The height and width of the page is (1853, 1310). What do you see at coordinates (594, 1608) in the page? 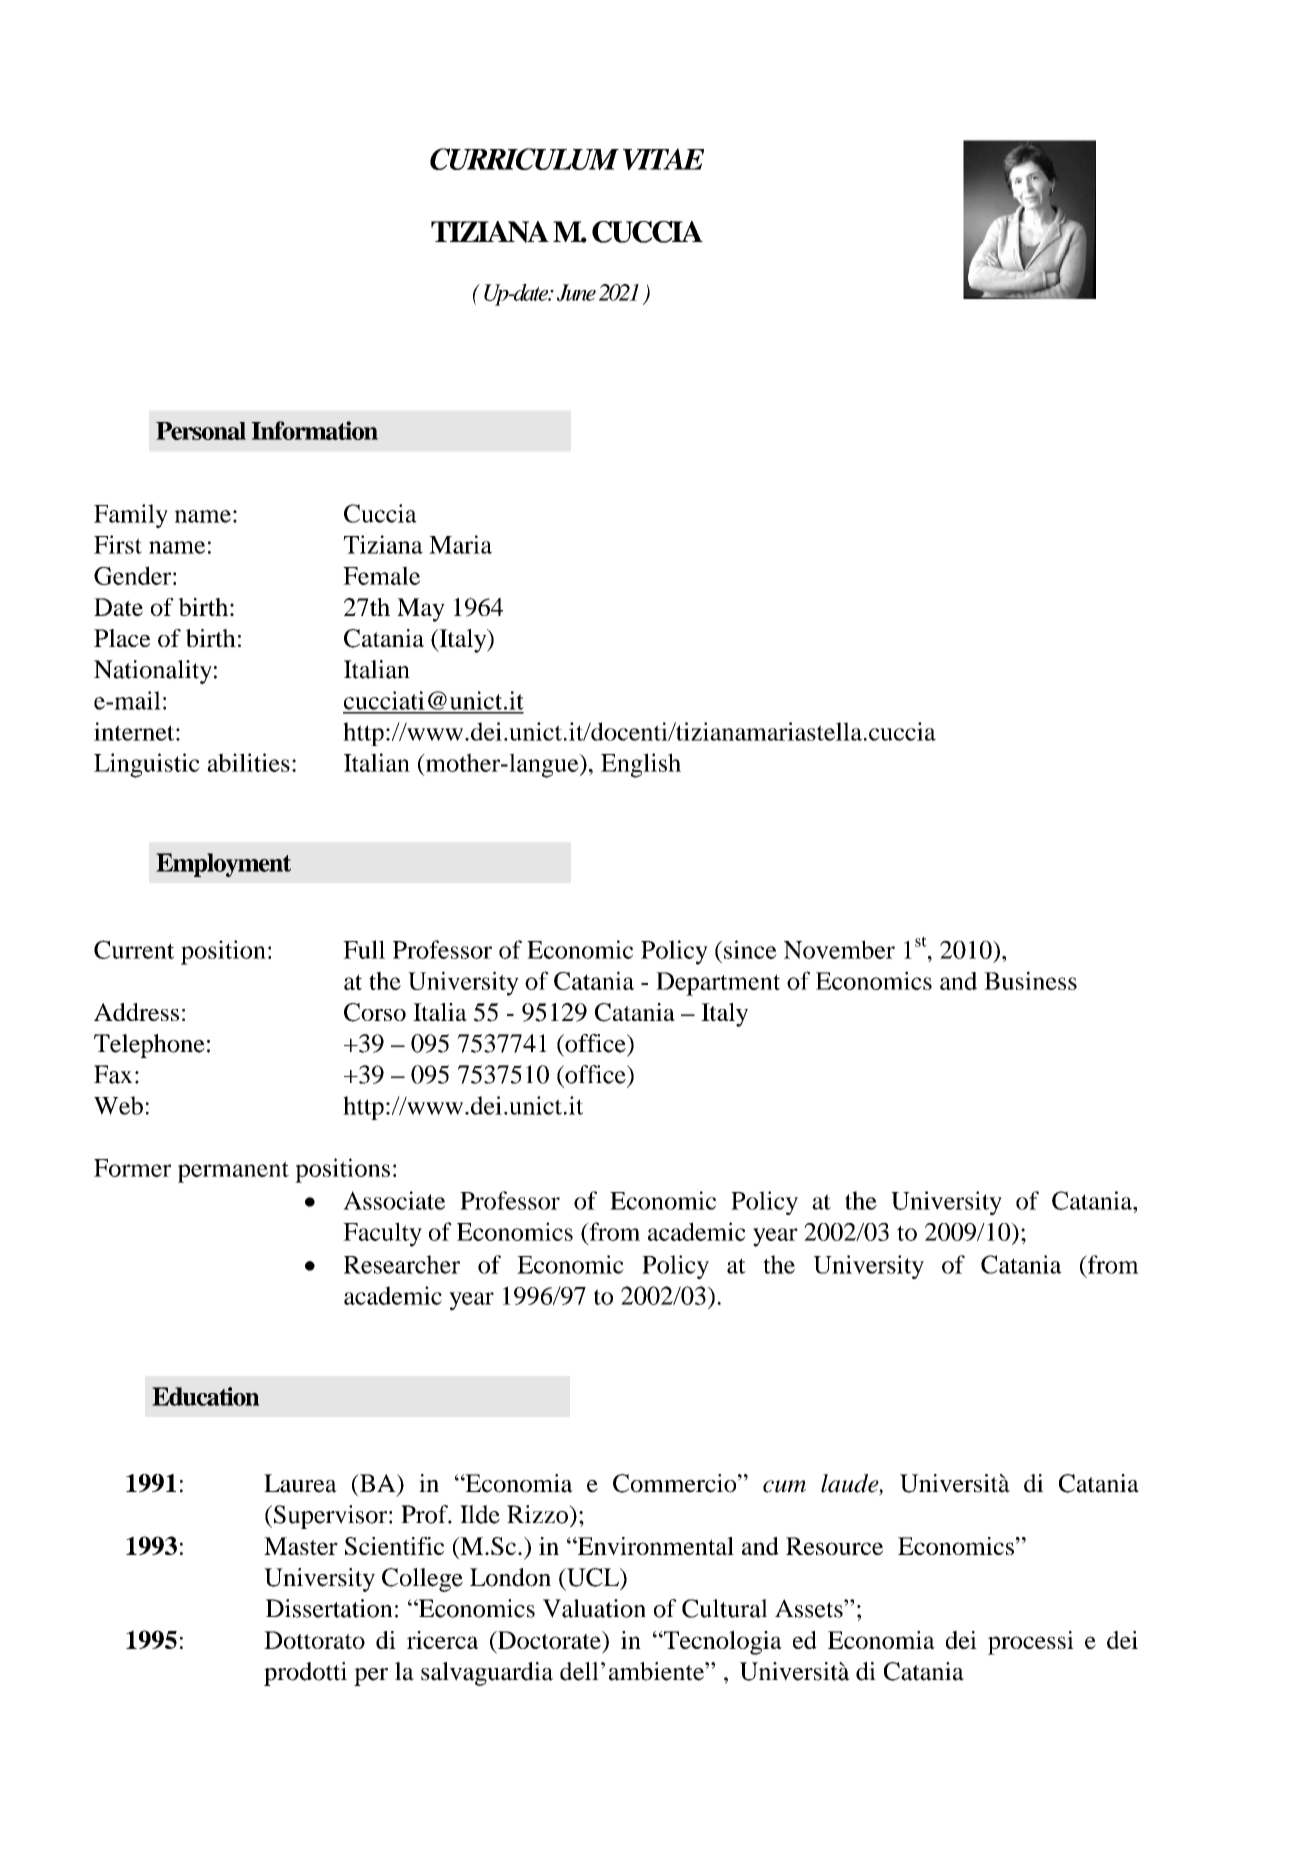
I see `Valuation` at bounding box center [594, 1608].
